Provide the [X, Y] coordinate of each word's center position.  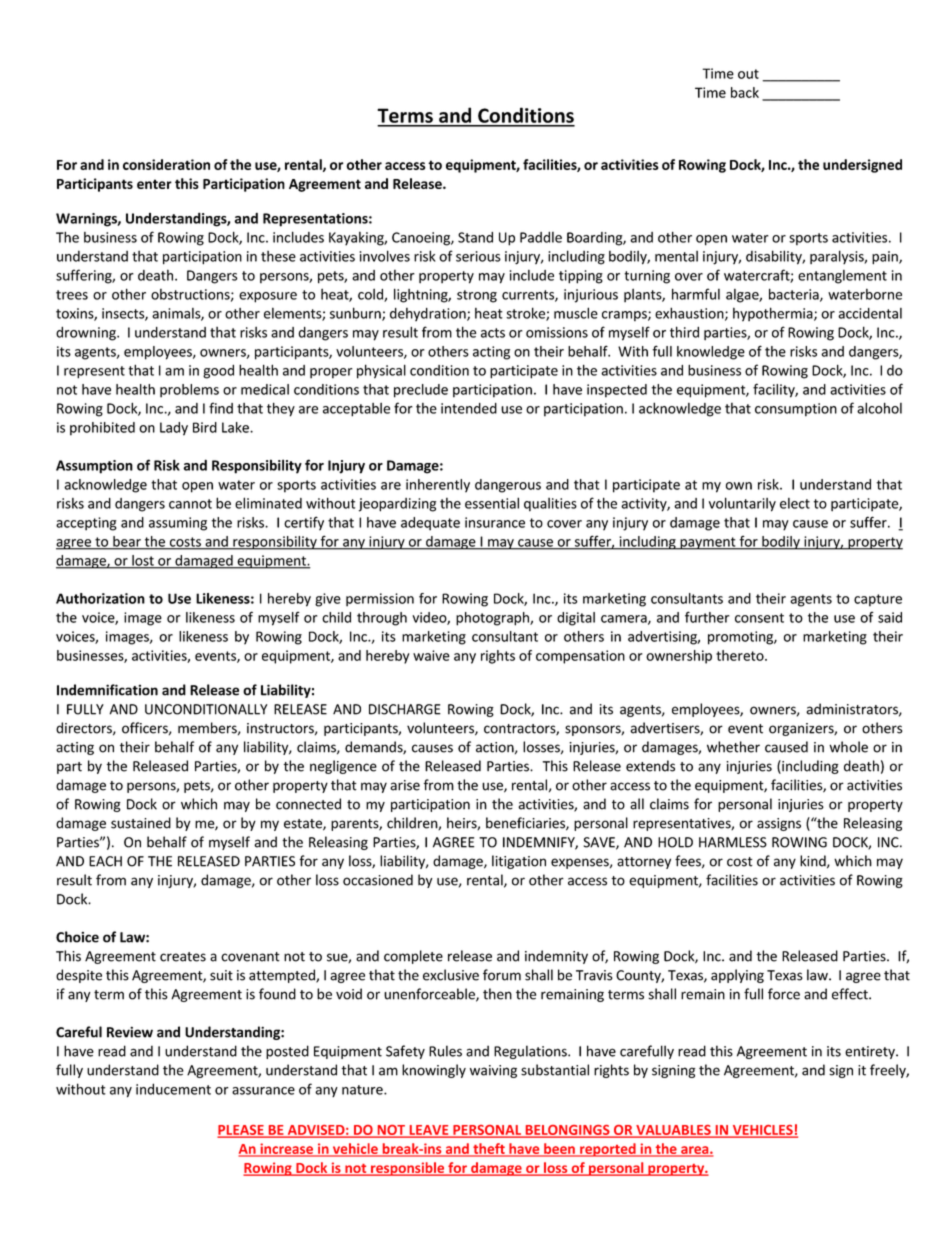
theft [489, 1149]
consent [759, 618]
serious [478, 256]
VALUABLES [673, 1131]
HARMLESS [733, 842]
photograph [493, 619]
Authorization [100, 598]
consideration [166, 164]
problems [189, 391]
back [745, 92]
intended [469, 408]
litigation [519, 862]
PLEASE [242, 1131]
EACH [105, 861]
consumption [796, 410]
